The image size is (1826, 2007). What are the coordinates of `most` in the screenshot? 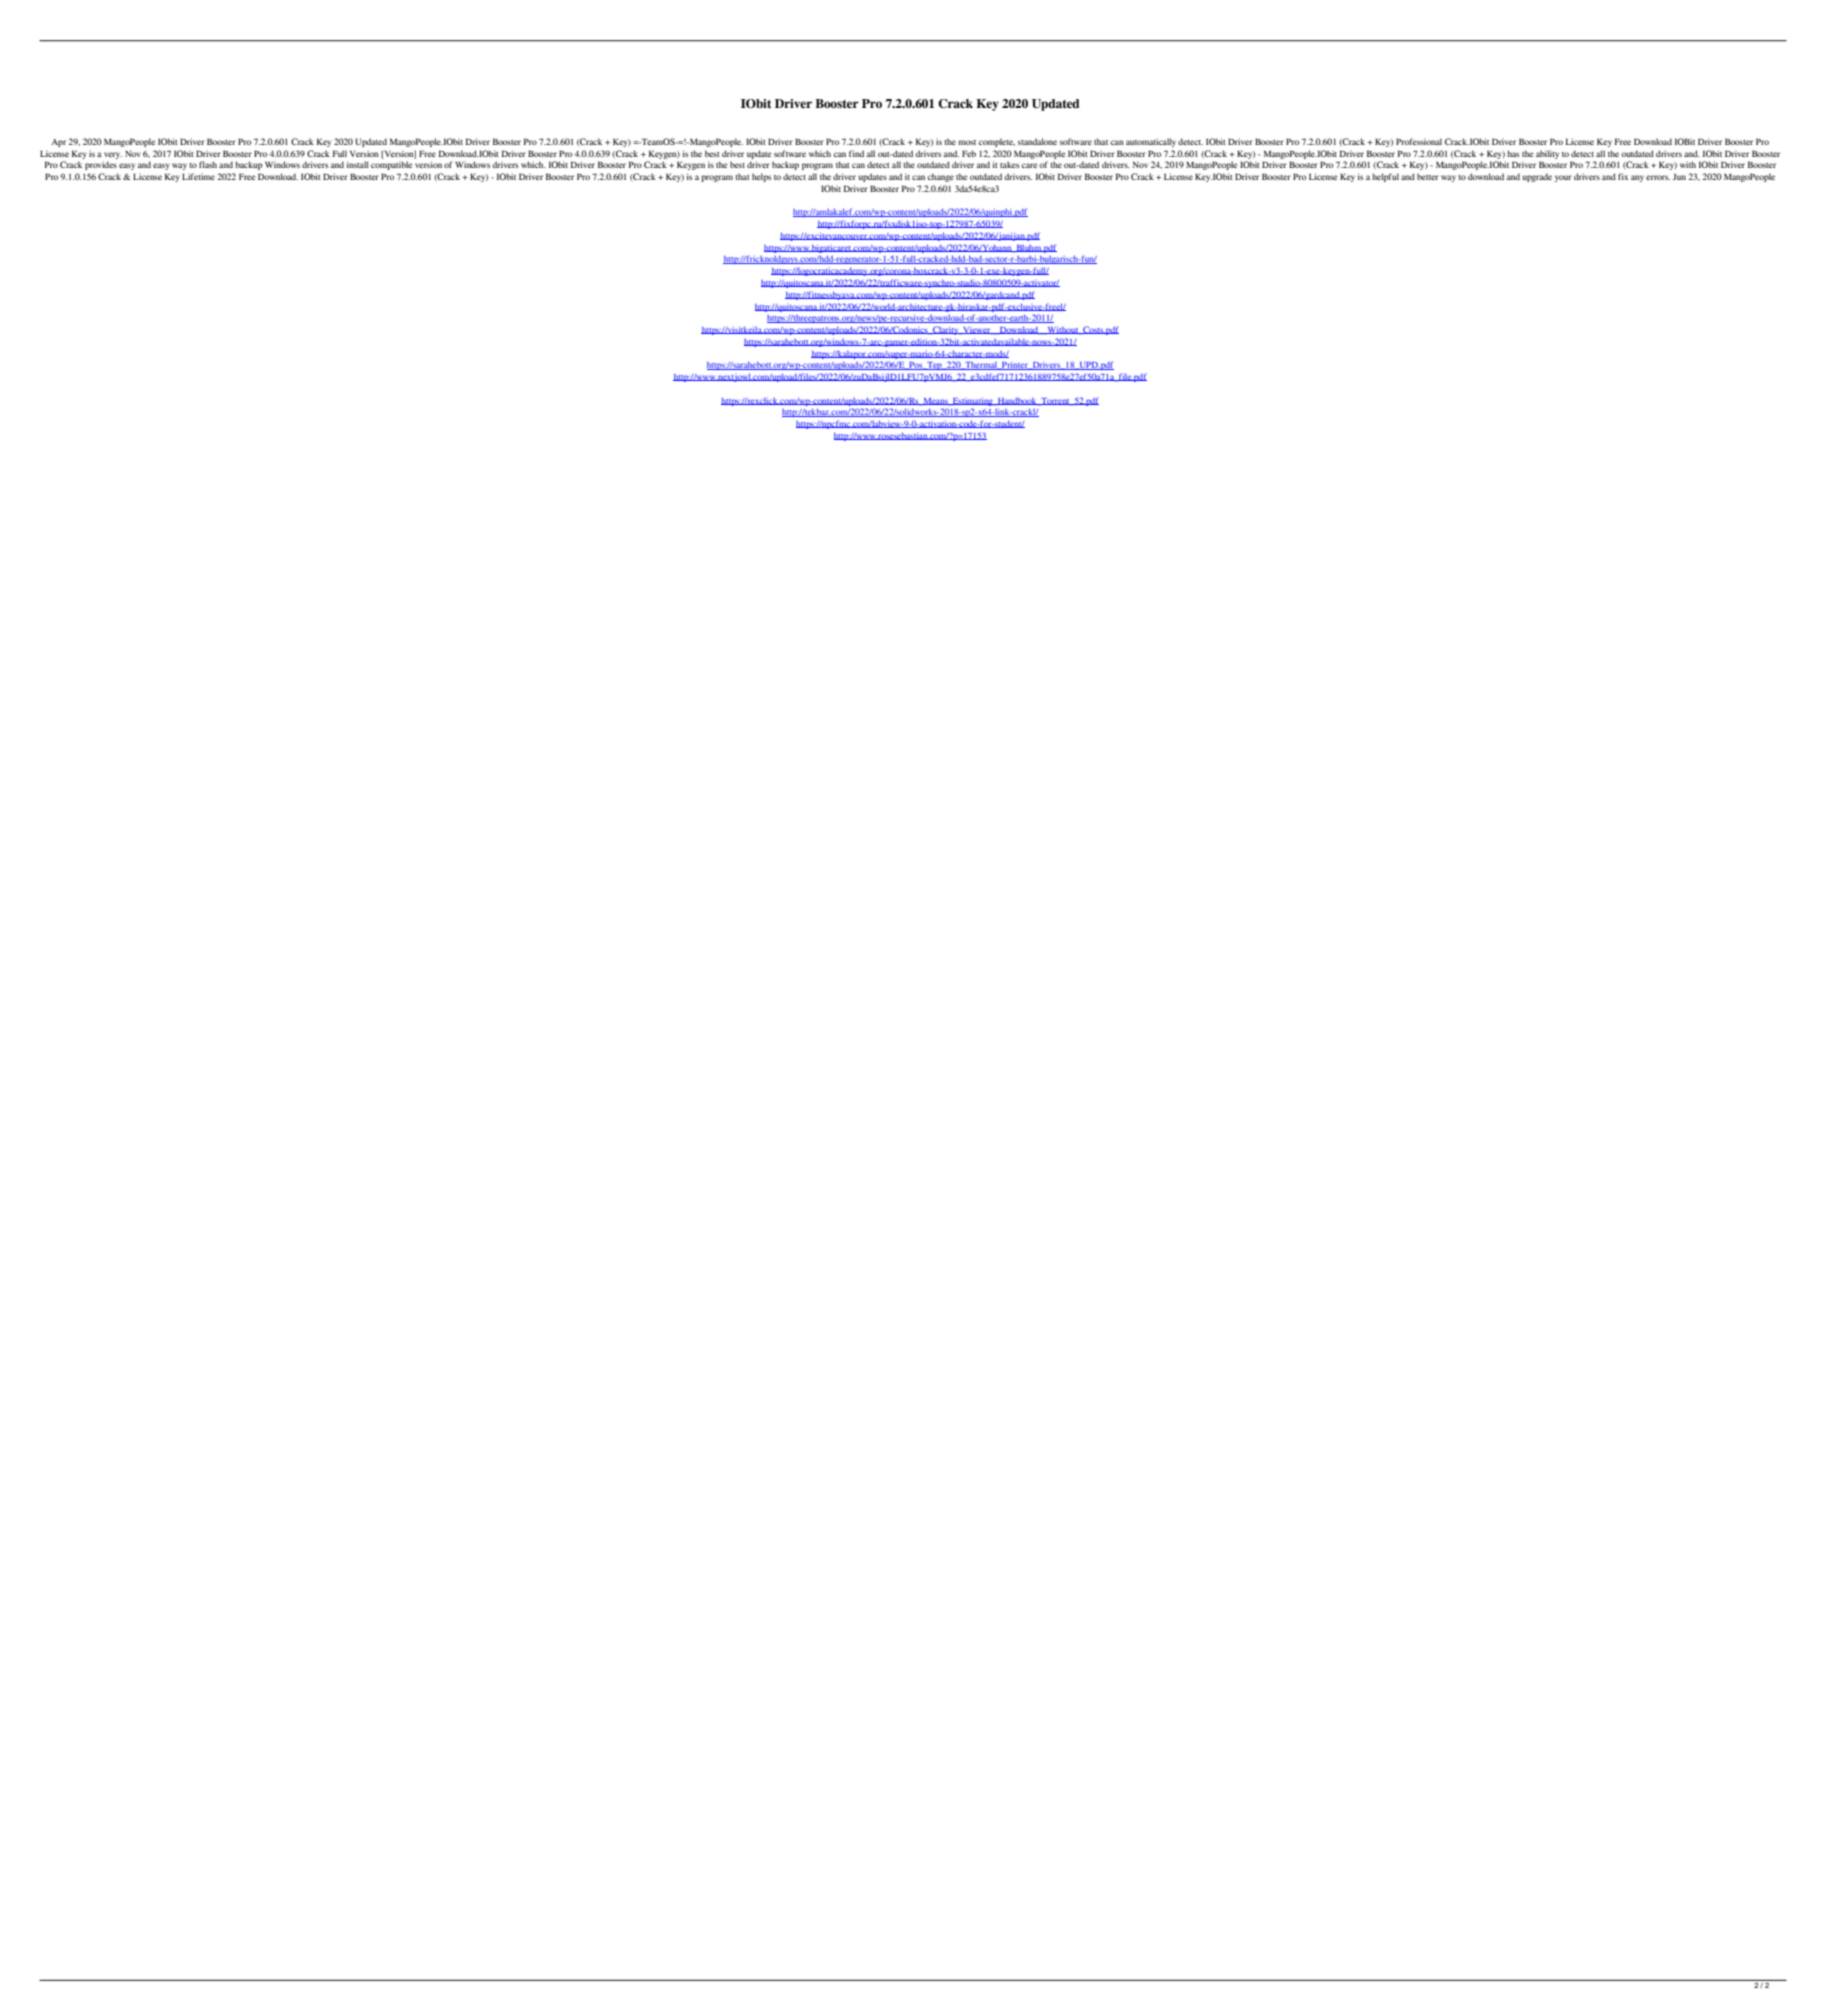 It's located at (967, 142).
